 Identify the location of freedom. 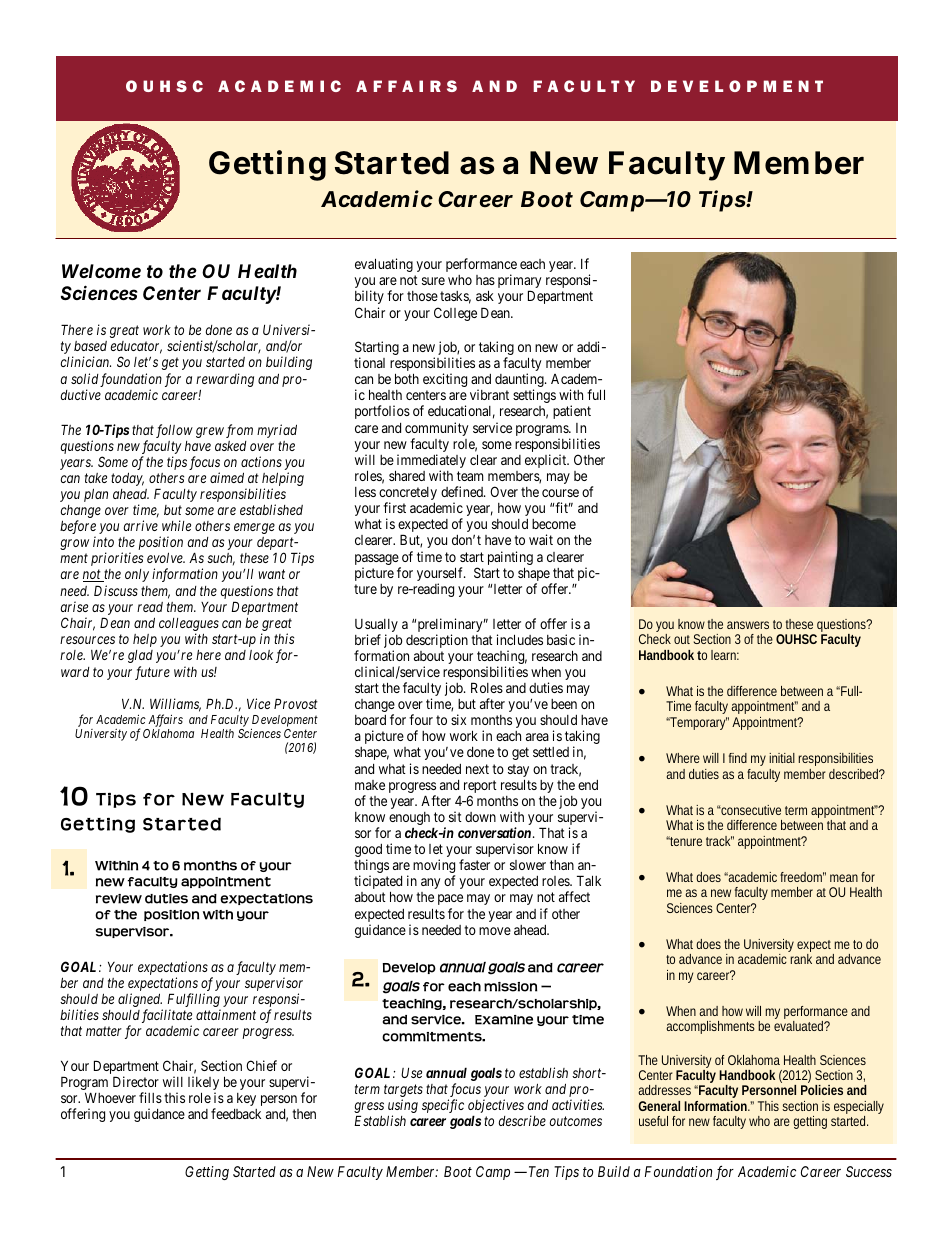
(802, 877).
